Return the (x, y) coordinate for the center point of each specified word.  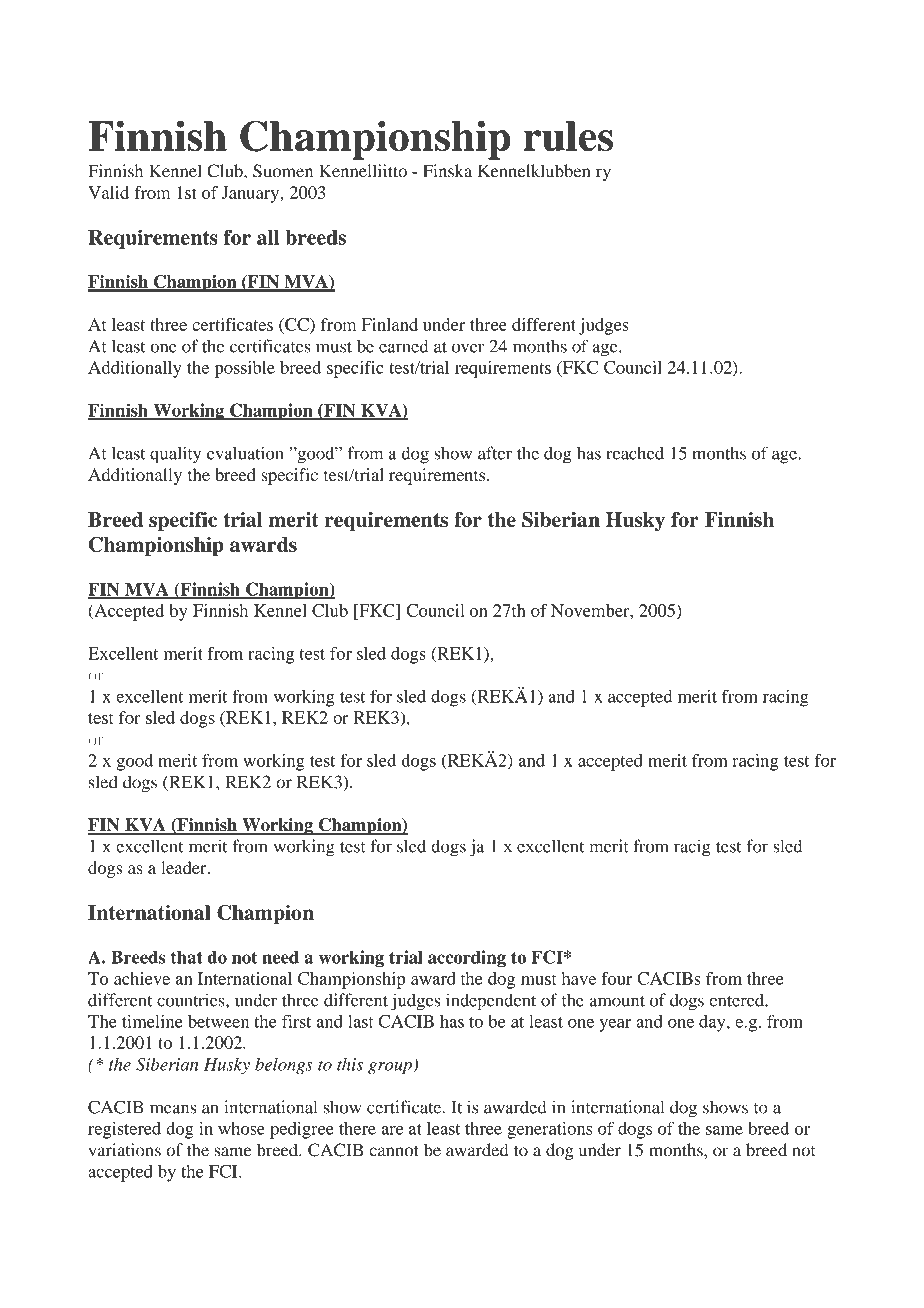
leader (185, 867)
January (251, 194)
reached (635, 453)
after (495, 453)
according (467, 959)
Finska (447, 171)
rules (568, 136)
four (616, 978)
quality (175, 455)
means (173, 1109)
